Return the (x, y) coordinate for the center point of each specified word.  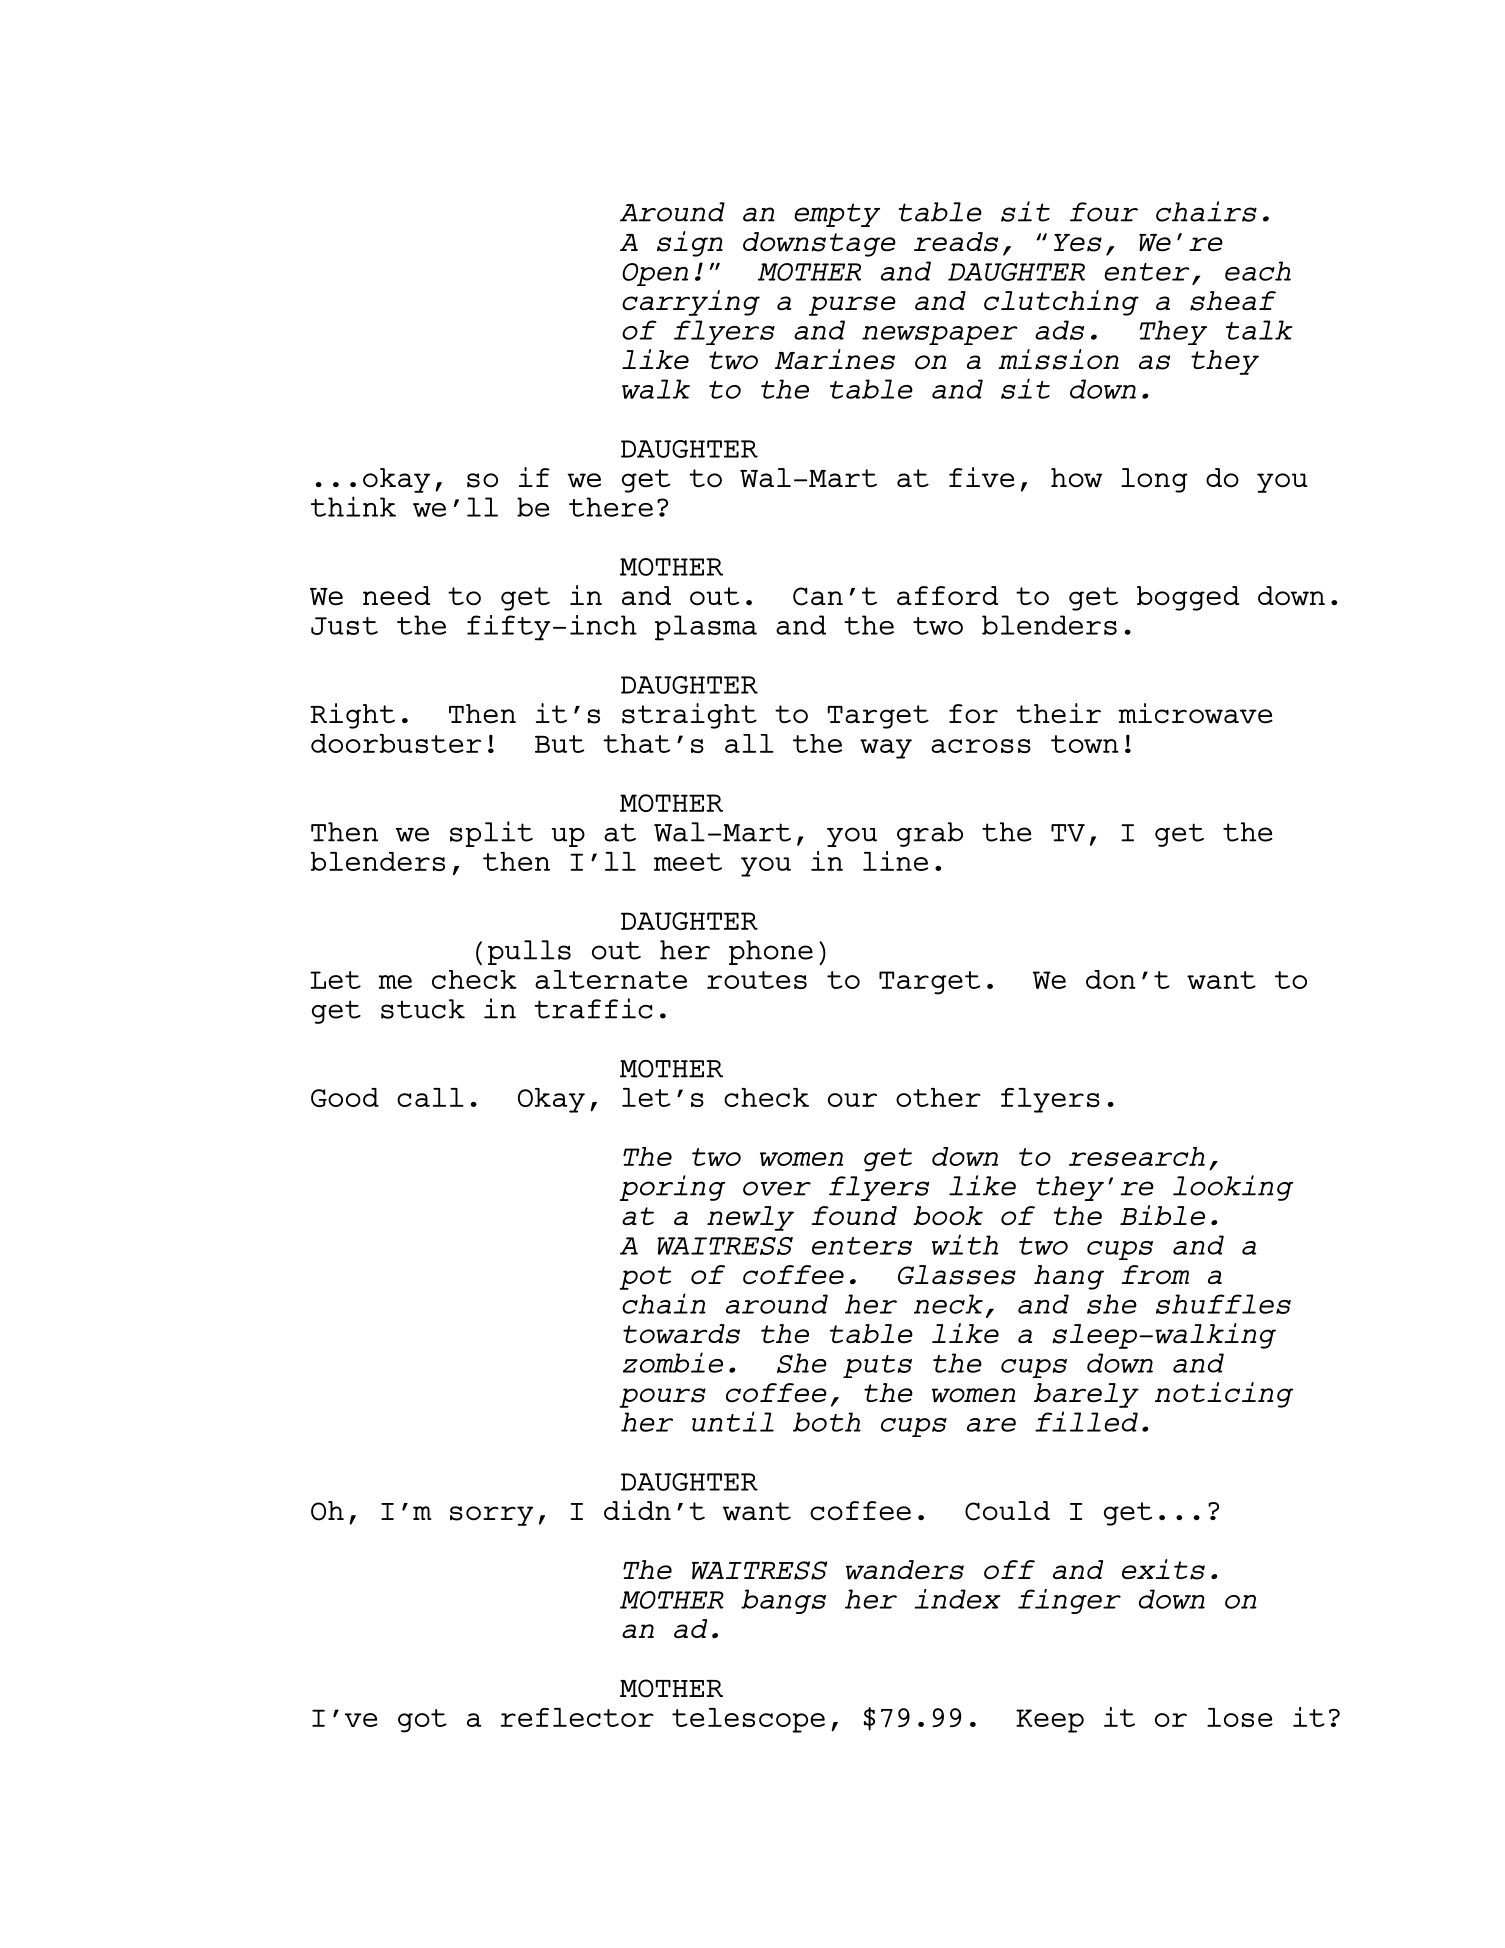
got (422, 1721)
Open (655, 274)
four (1104, 212)
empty (837, 215)
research (1137, 1156)
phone (771, 952)
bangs (783, 1601)
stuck (423, 1009)
